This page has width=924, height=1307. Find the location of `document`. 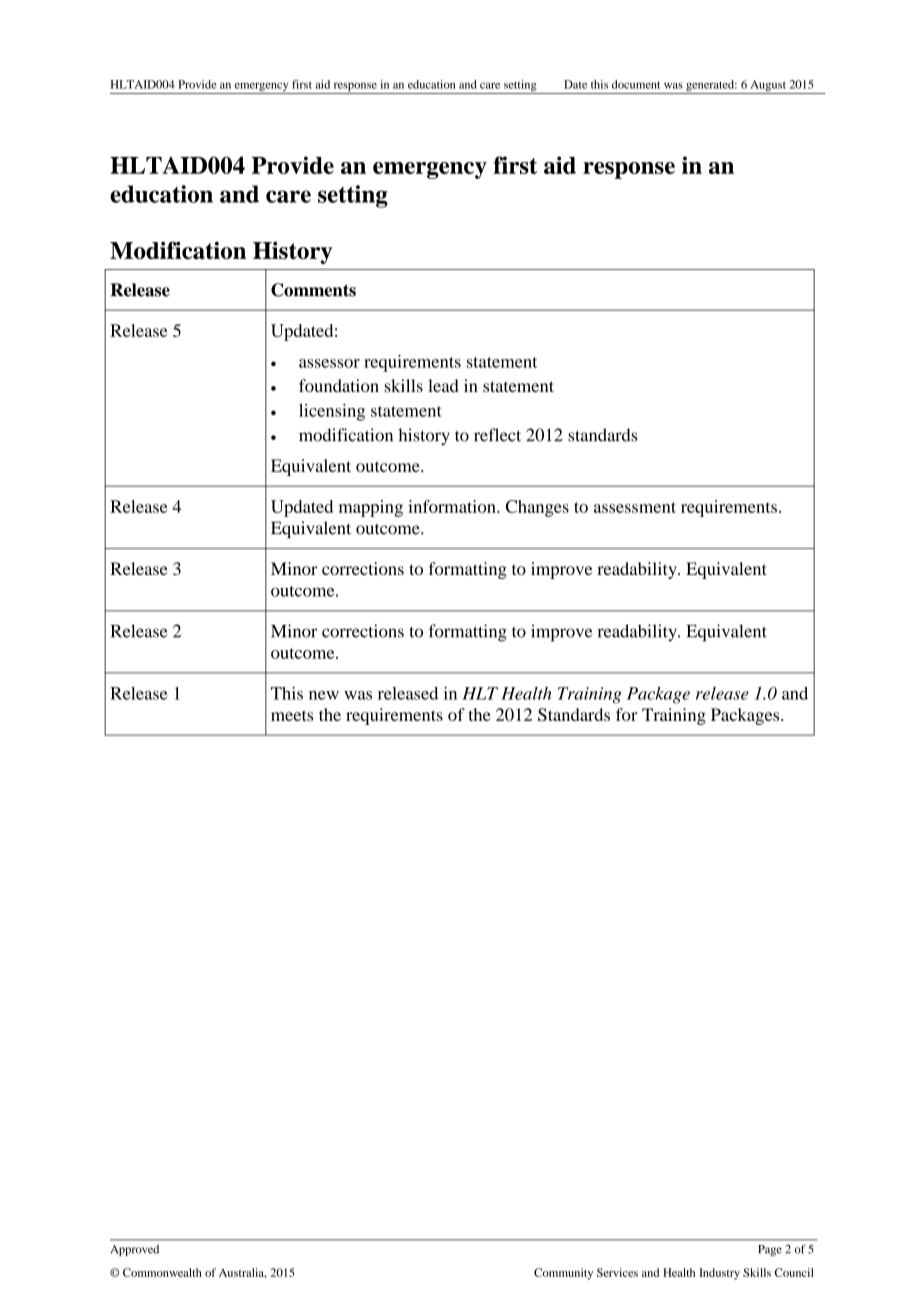

document is located at coordinates (636, 84).
